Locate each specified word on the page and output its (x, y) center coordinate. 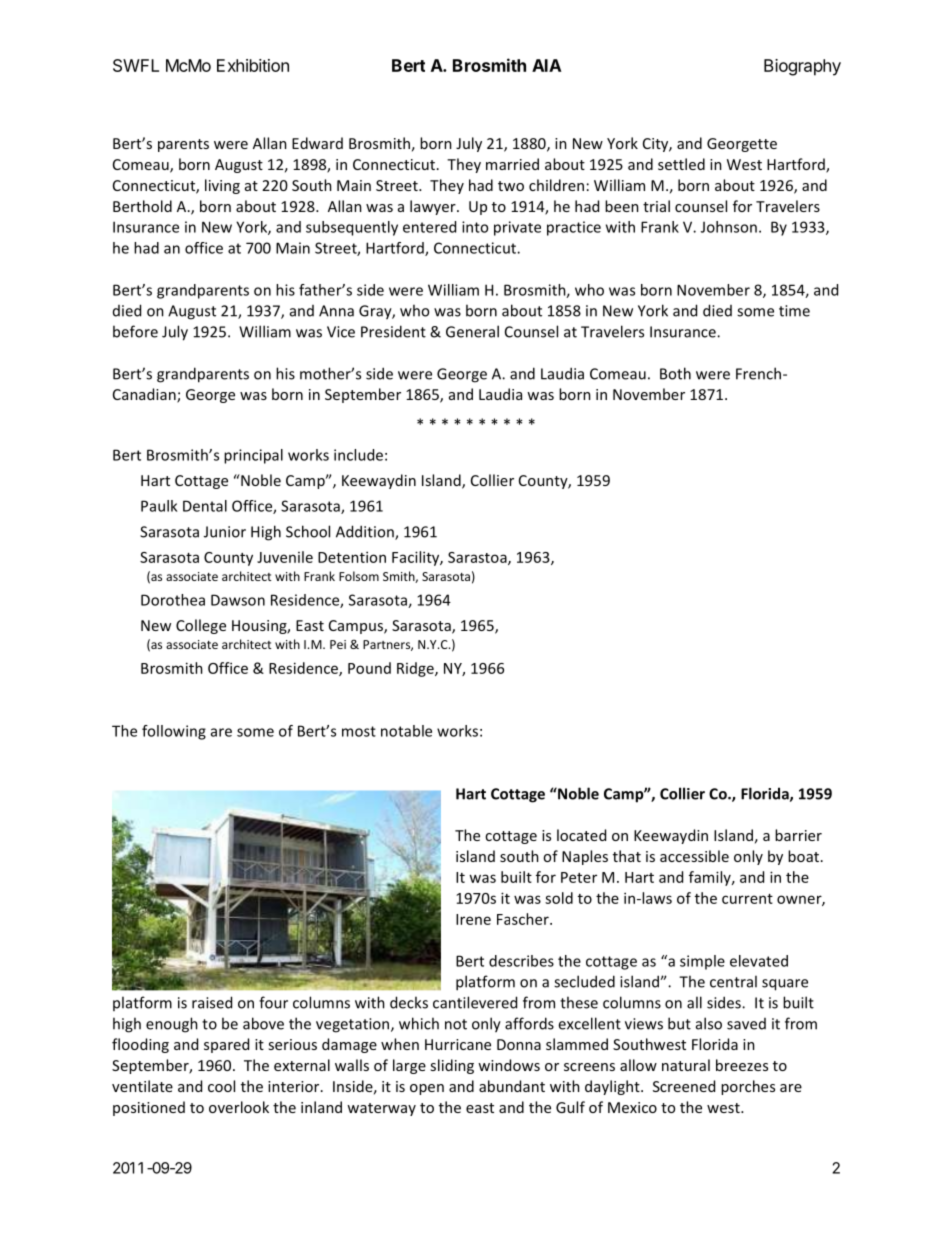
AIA (547, 65)
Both (675, 373)
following (174, 732)
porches (748, 1087)
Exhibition (253, 65)
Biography (802, 67)
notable (406, 731)
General (472, 331)
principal (253, 456)
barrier (798, 835)
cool (221, 1086)
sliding (452, 1066)
